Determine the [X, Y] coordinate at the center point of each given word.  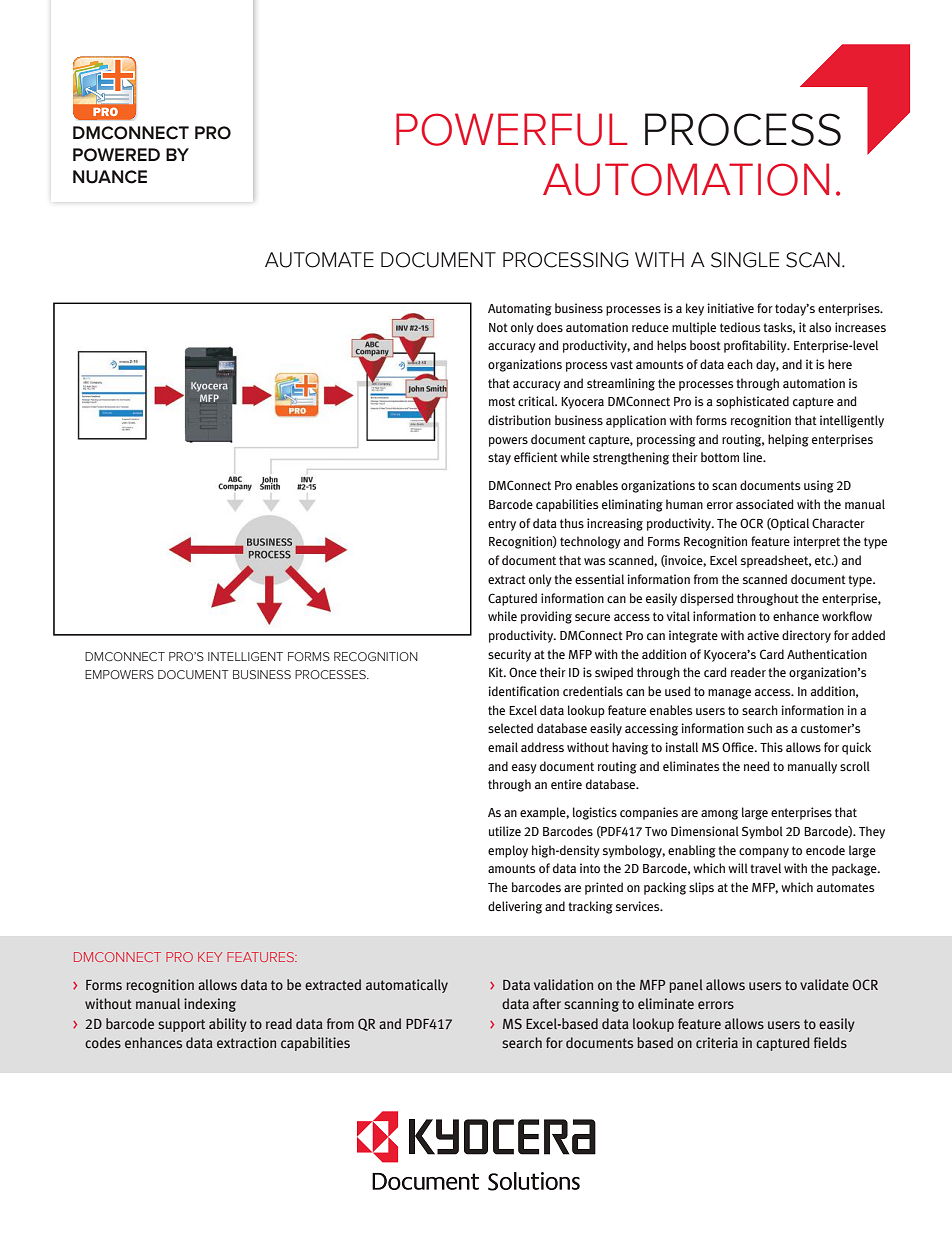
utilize [505, 831]
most [502, 401]
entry [502, 525]
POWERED [116, 155]
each [740, 364]
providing [546, 617]
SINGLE [745, 260]
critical [537, 401]
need [757, 766]
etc [824, 560]
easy [524, 769]
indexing [210, 1005]
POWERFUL [512, 129]
